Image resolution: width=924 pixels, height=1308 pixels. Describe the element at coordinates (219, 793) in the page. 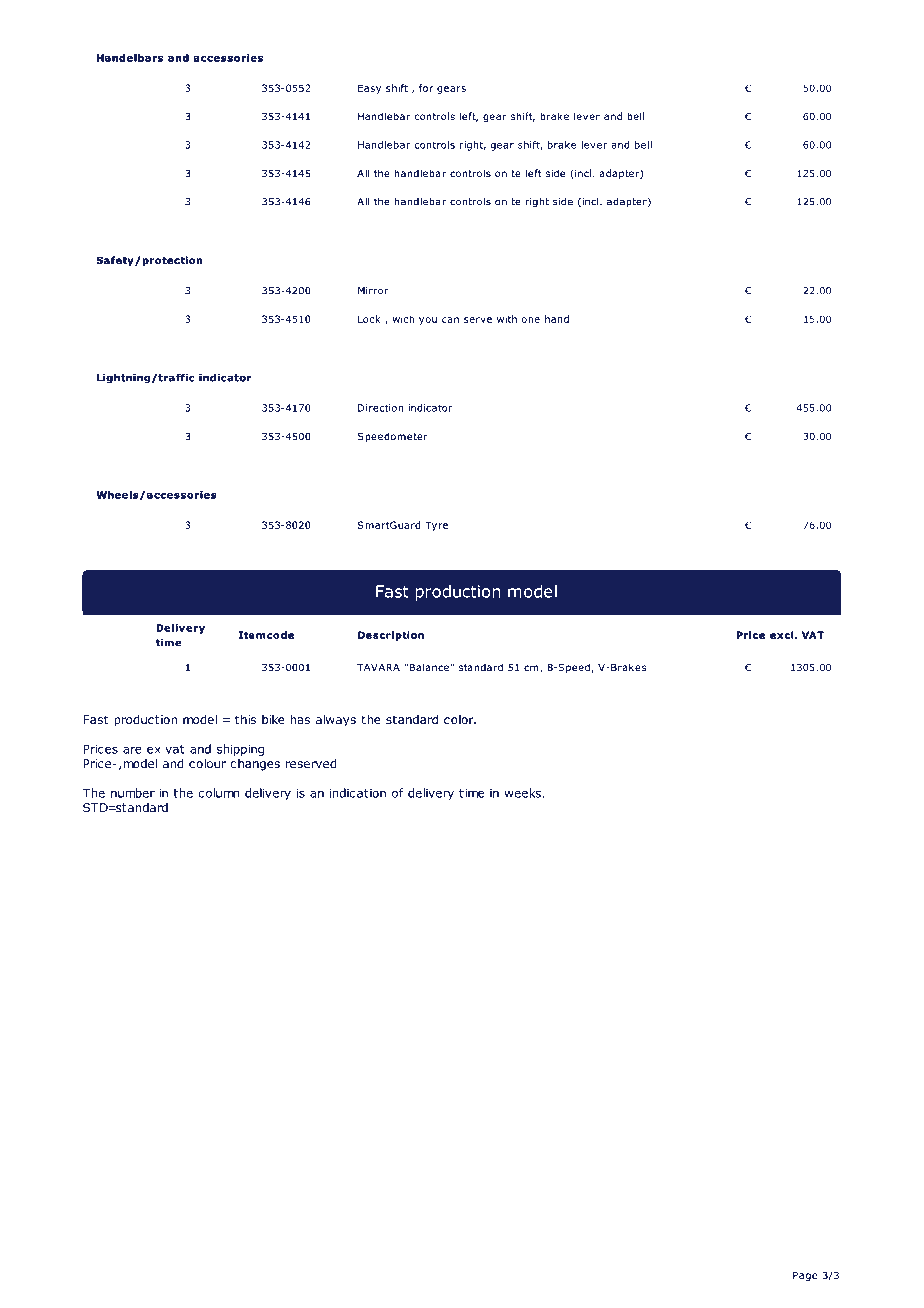

I see `column` at that location.
